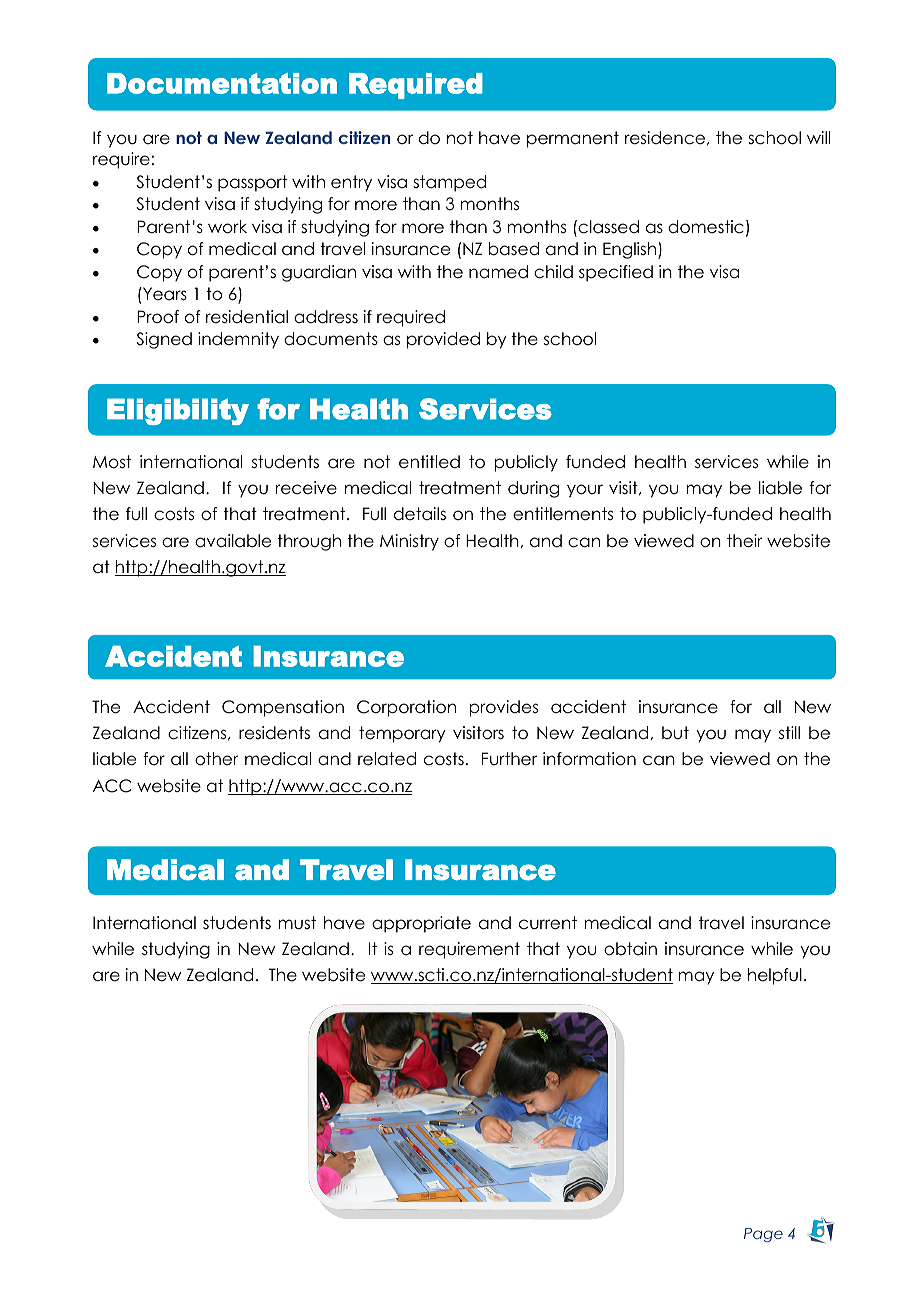 This document has height=1308, width=924. What do you see at coordinates (222, 83) in the document?
I see `Documentation` at bounding box center [222, 83].
